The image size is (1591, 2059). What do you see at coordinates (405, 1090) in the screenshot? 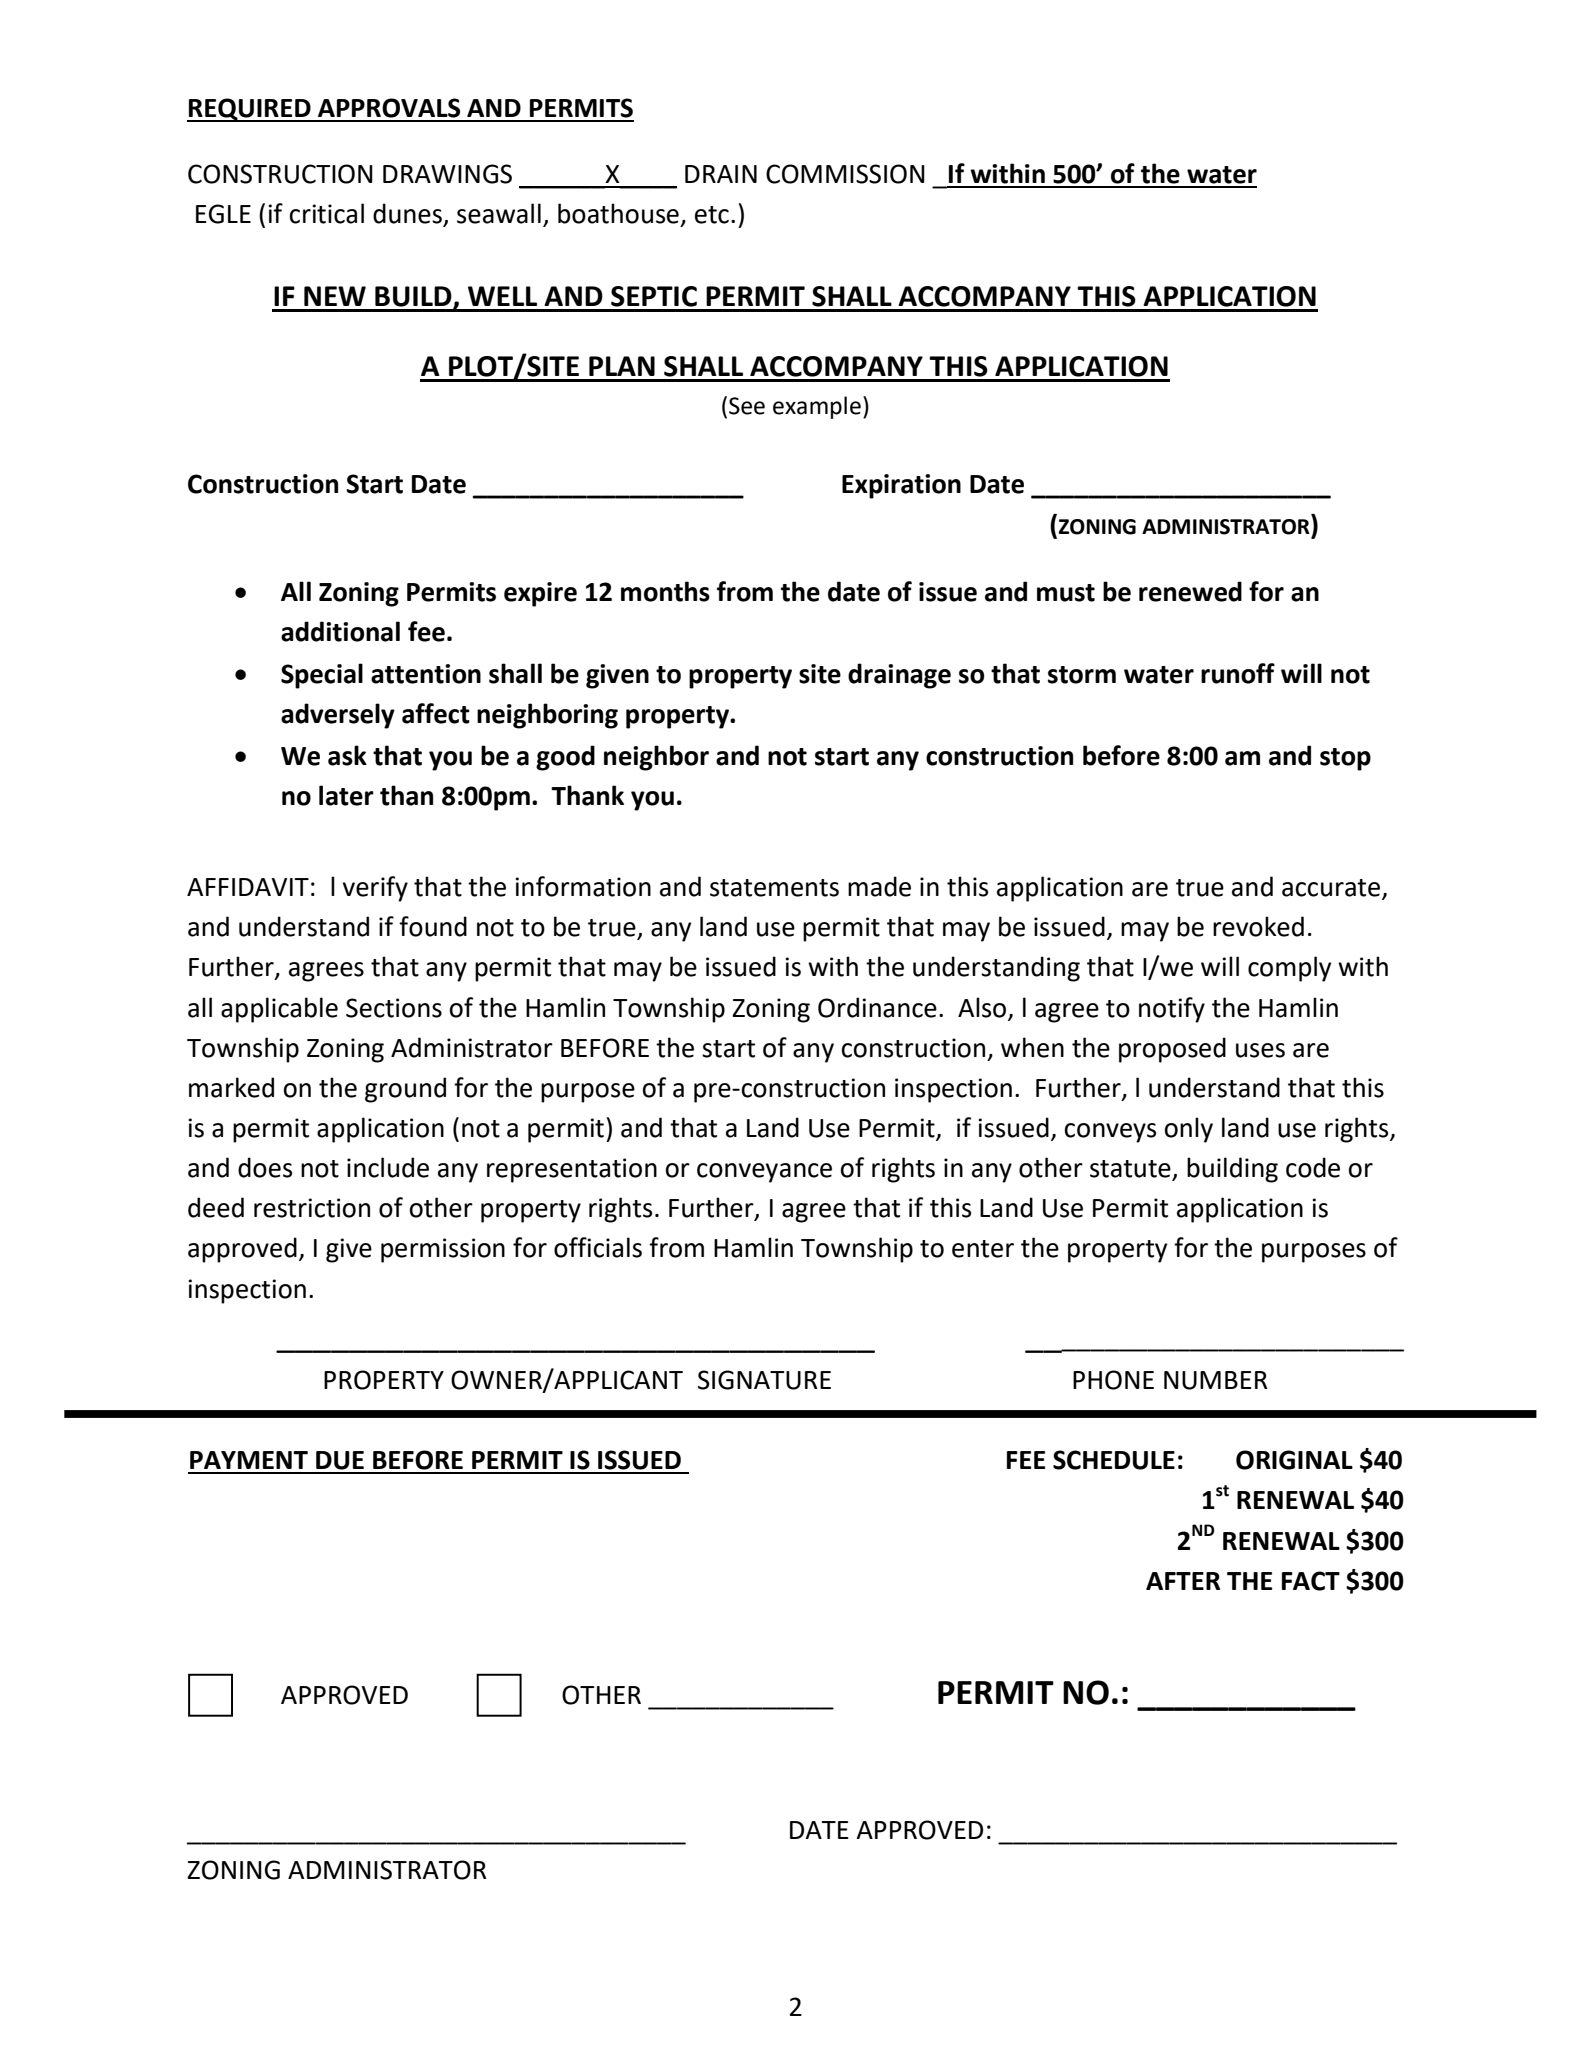
I see `ground` at bounding box center [405, 1090].
